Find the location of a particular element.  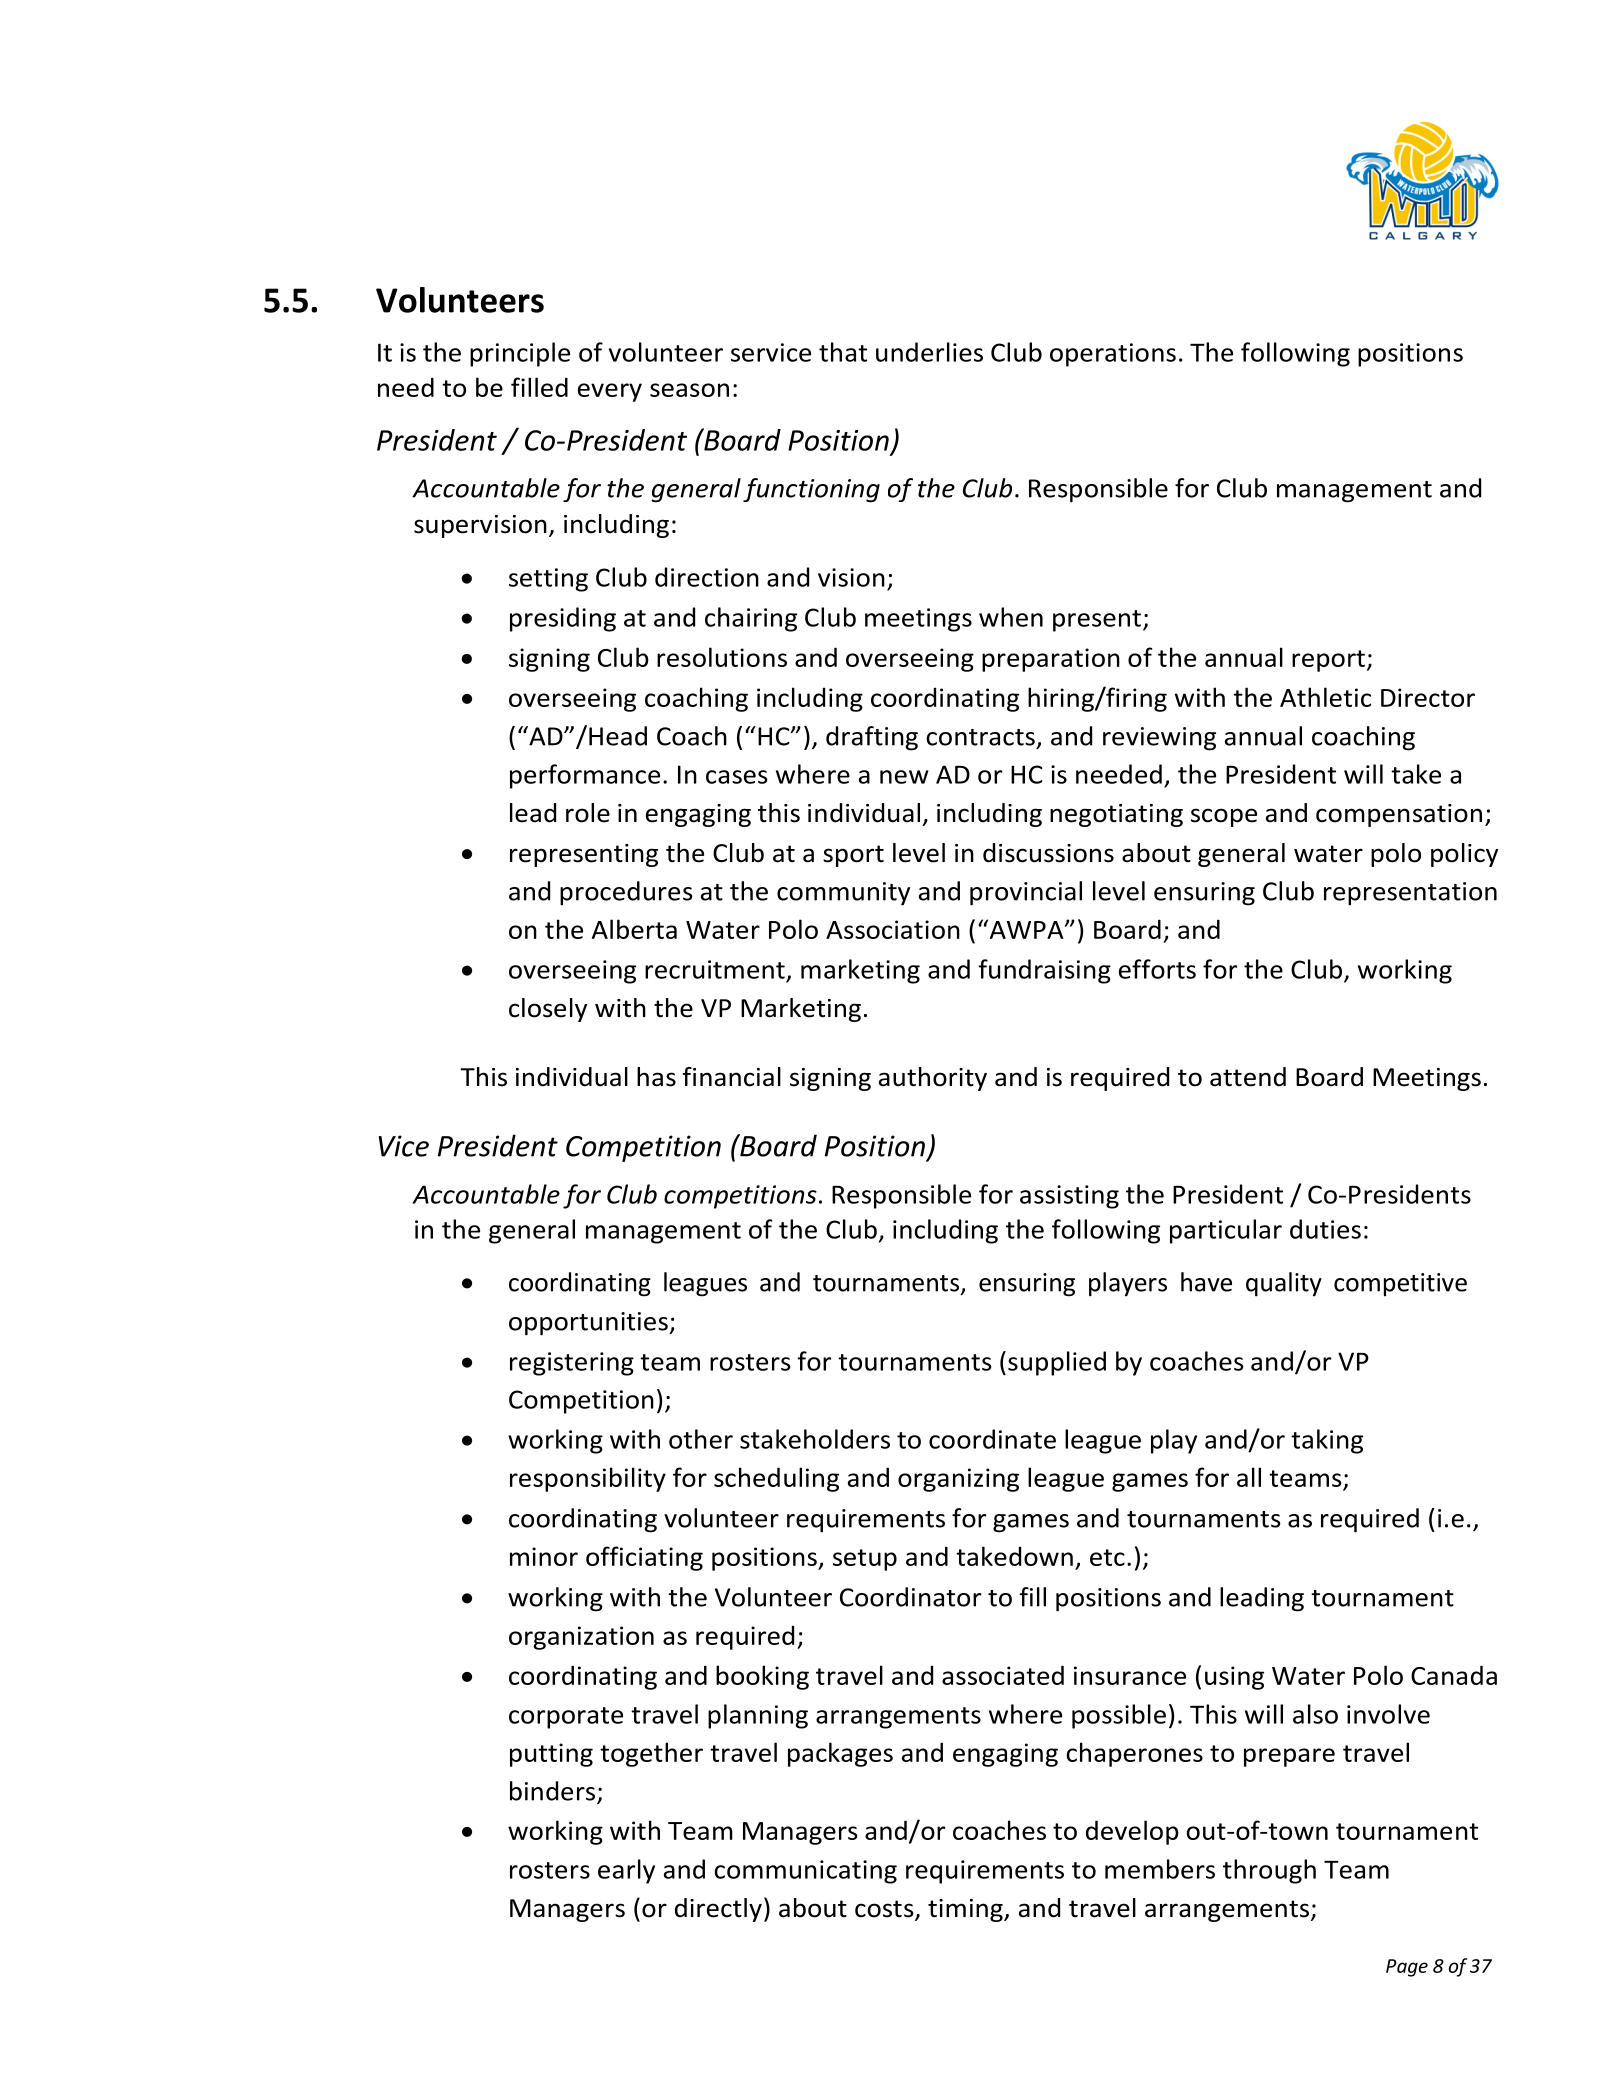

assisting is located at coordinates (1069, 1197).
